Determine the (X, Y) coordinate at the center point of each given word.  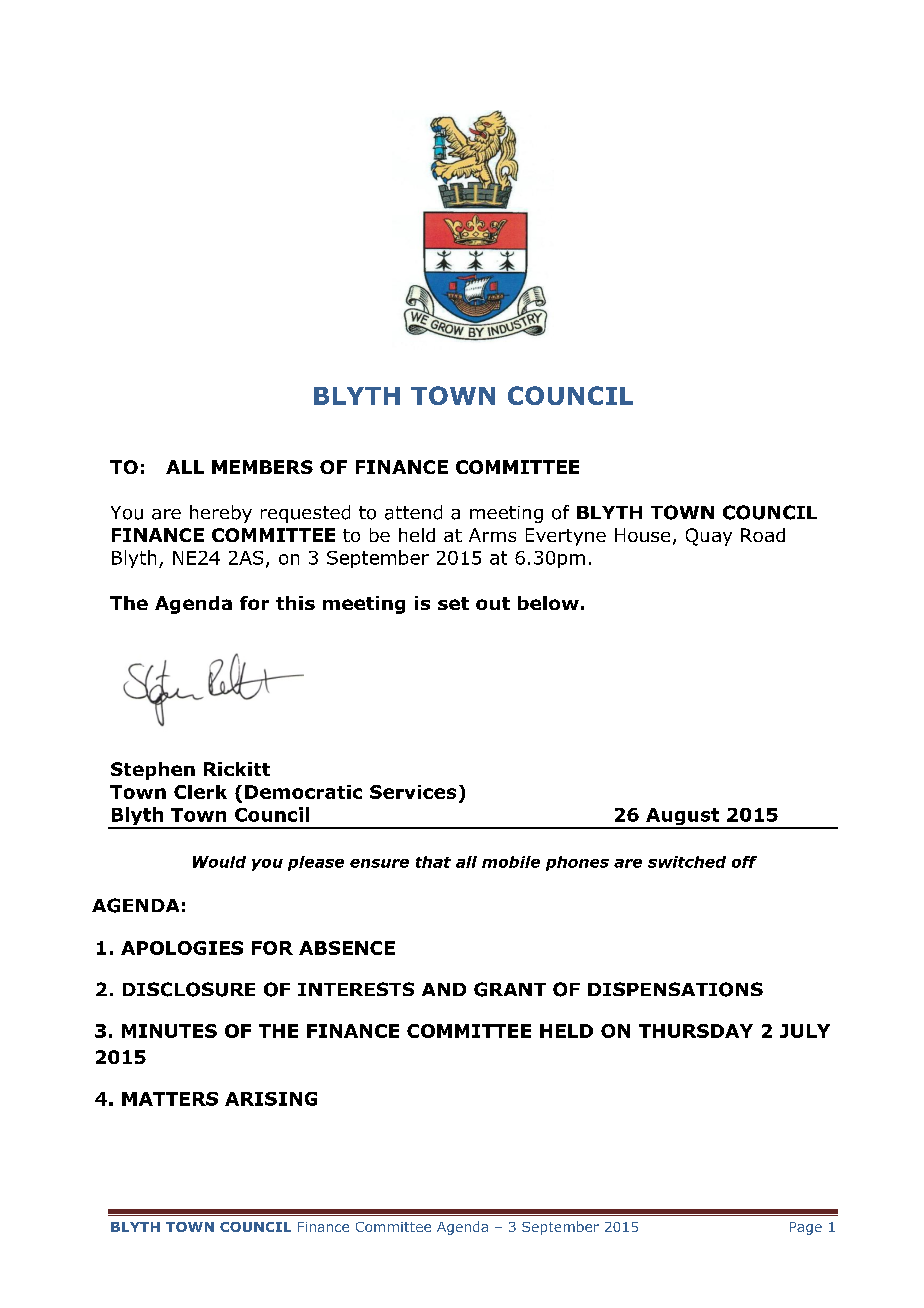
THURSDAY (696, 1031)
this (295, 603)
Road (763, 535)
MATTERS (170, 1099)
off (744, 862)
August (682, 818)
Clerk (200, 792)
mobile (511, 862)
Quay (709, 537)
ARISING (271, 1099)
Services (413, 792)
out (493, 603)
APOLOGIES (182, 948)
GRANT (510, 989)
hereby (221, 514)
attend (413, 512)
